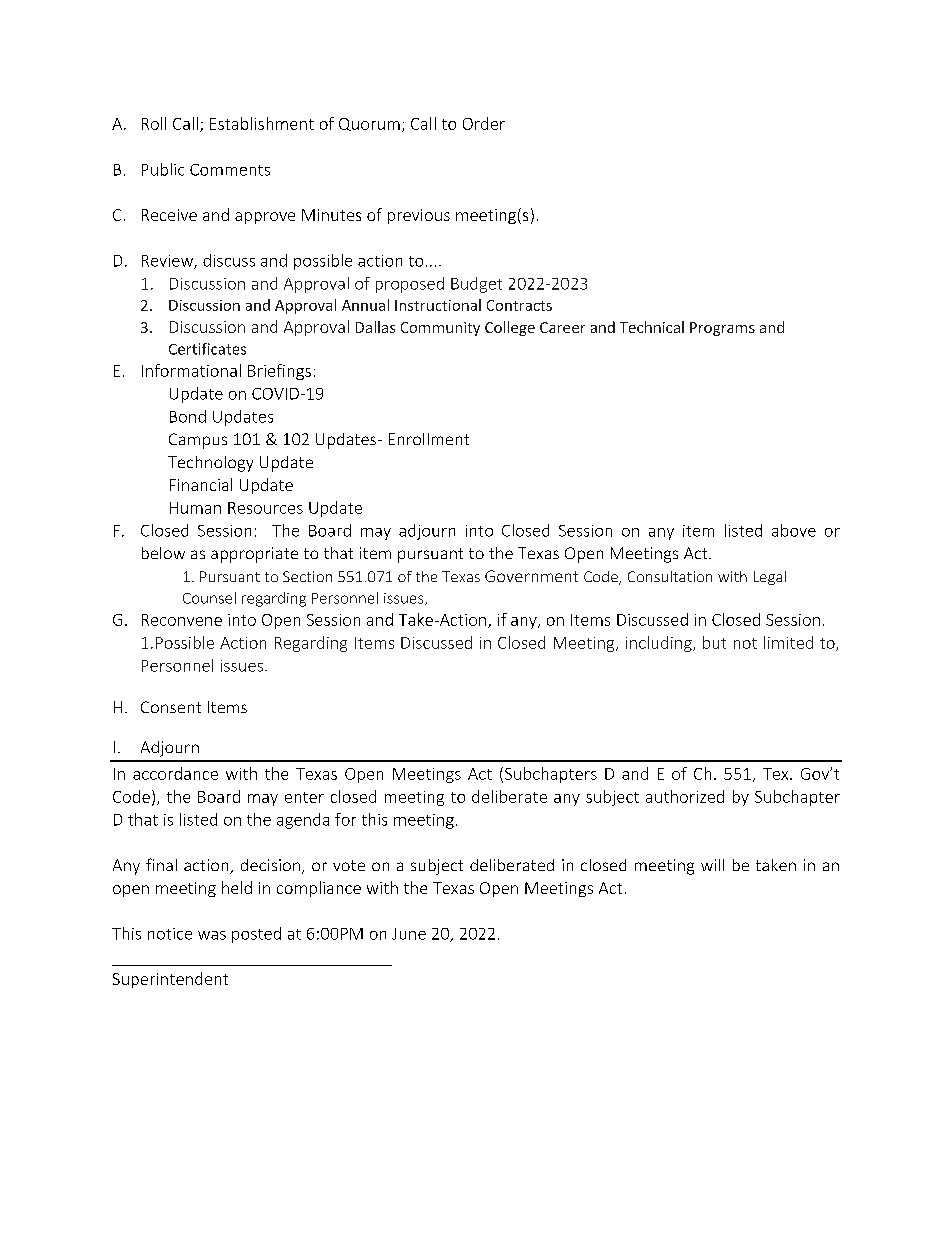  Describe the element at coordinates (670, 576) in the screenshot. I see `Consultation` at that location.
